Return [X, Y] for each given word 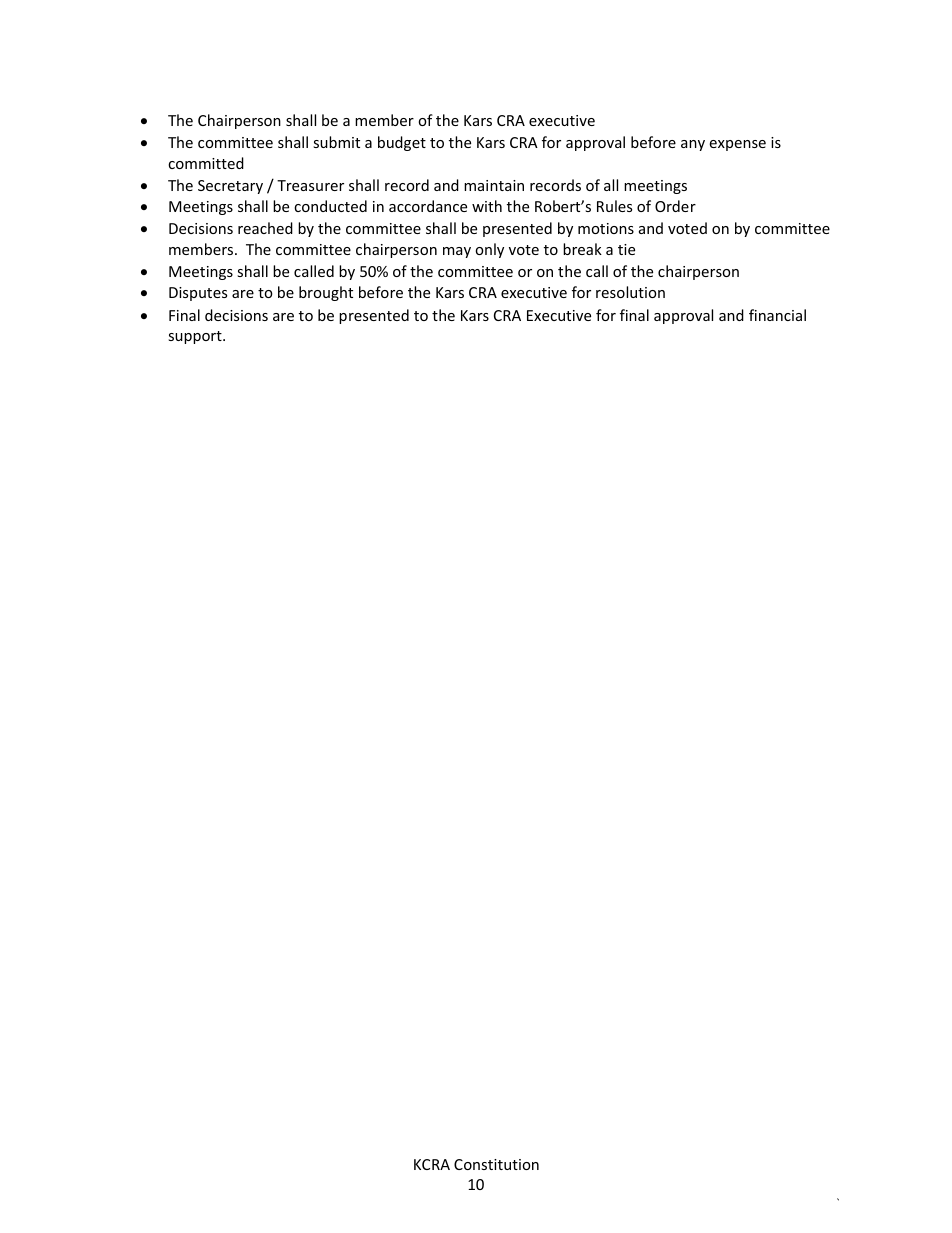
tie [626, 249]
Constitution [496, 1164]
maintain [494, 185]
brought [326, 293]
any [693, 145]
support [196, 337]
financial [777, 315]
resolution [630, 292]
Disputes [198, 294]
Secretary [230, 187]
